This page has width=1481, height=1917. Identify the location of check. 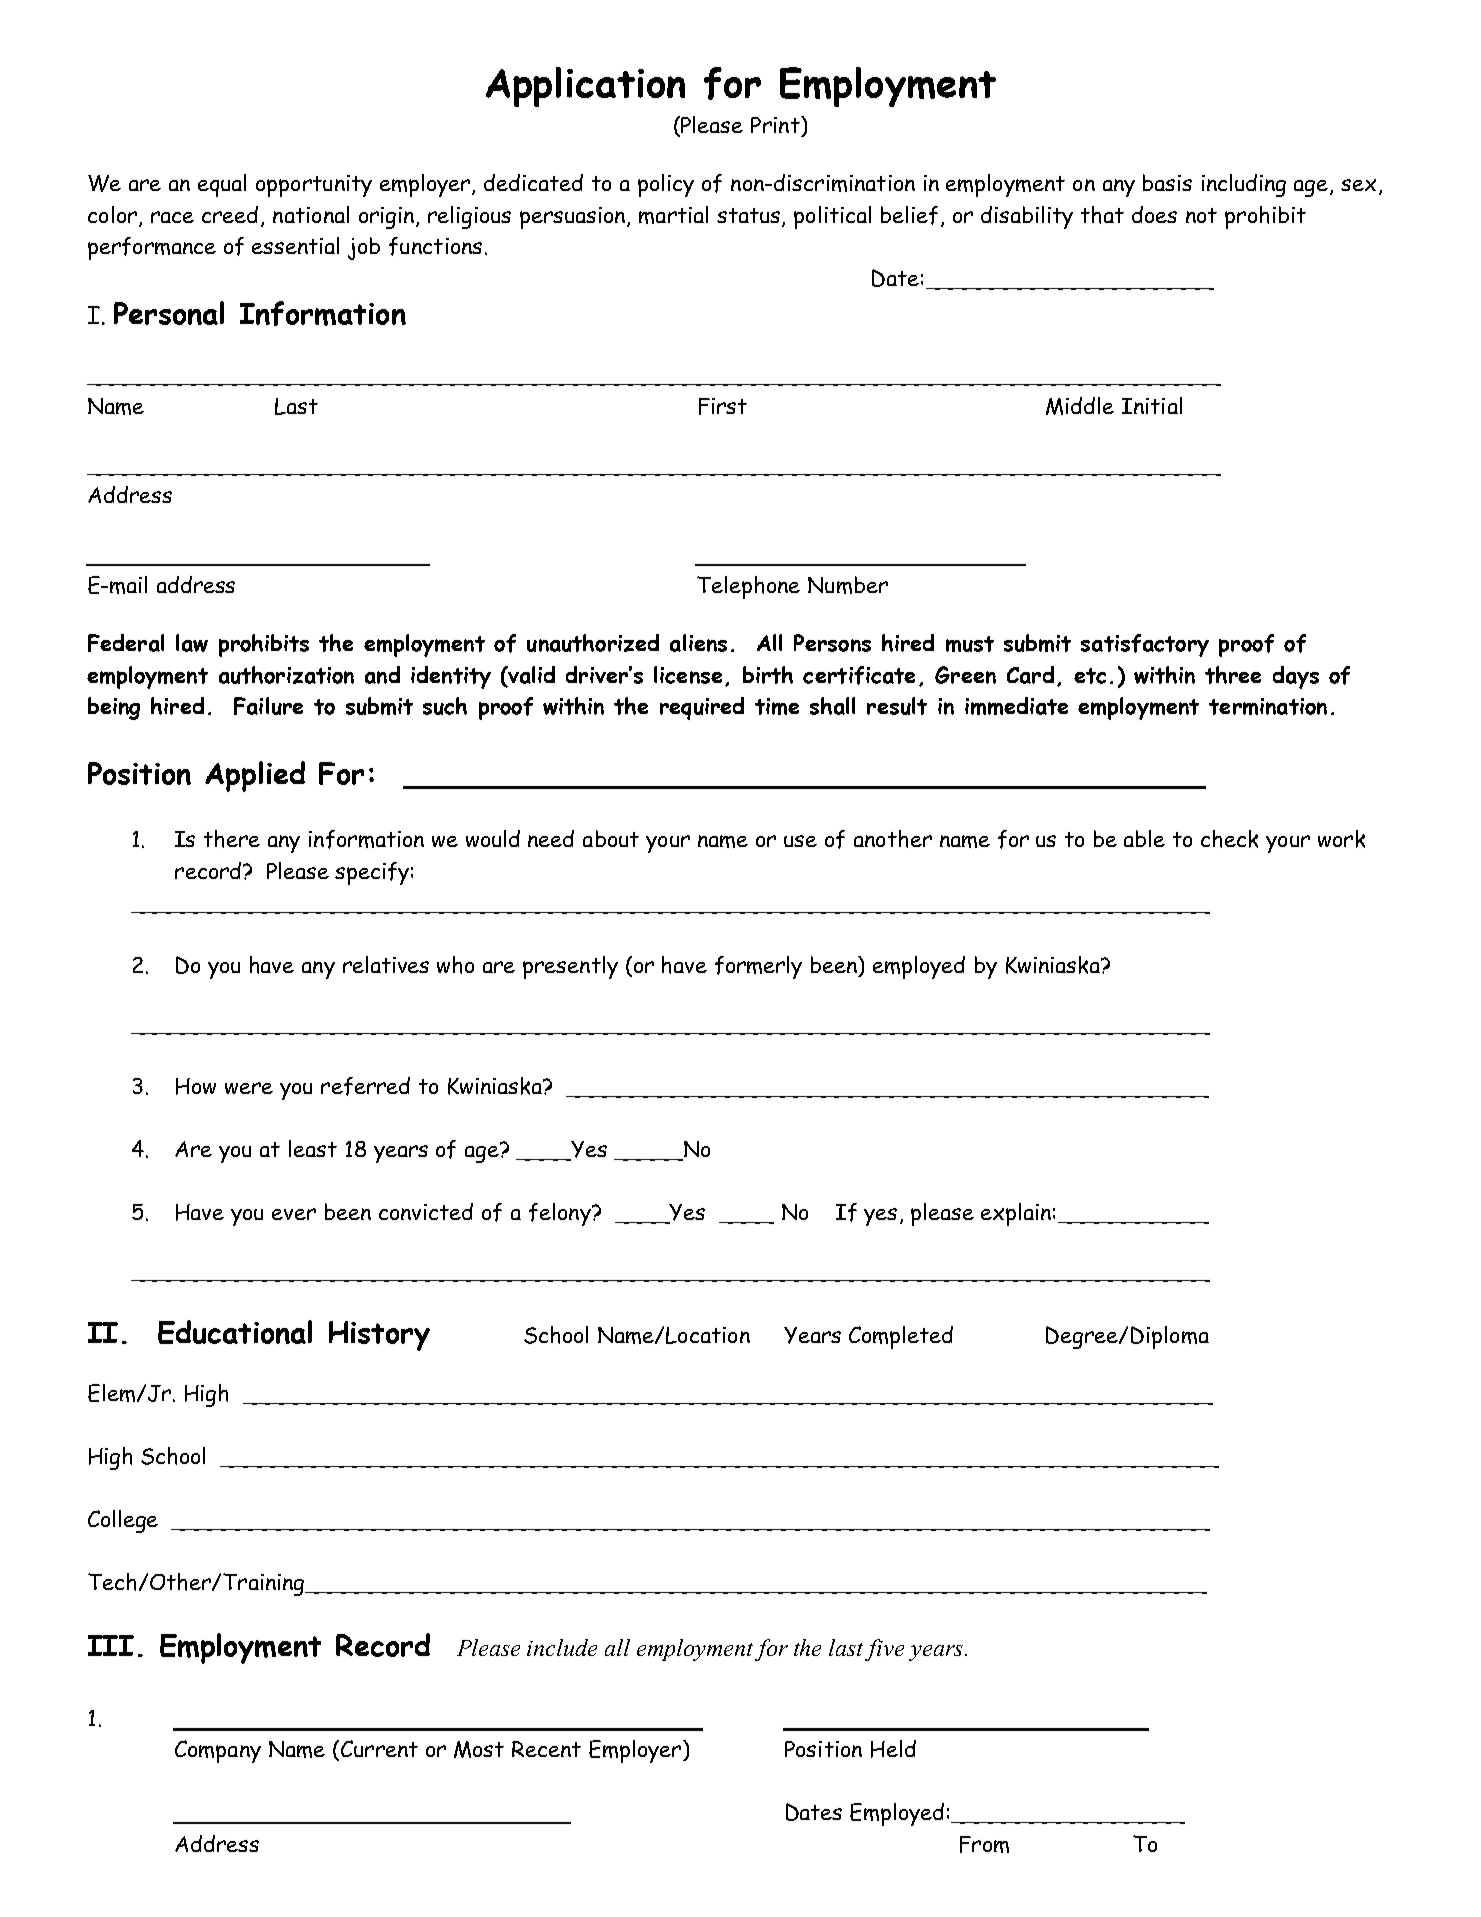
(1229, 839).
